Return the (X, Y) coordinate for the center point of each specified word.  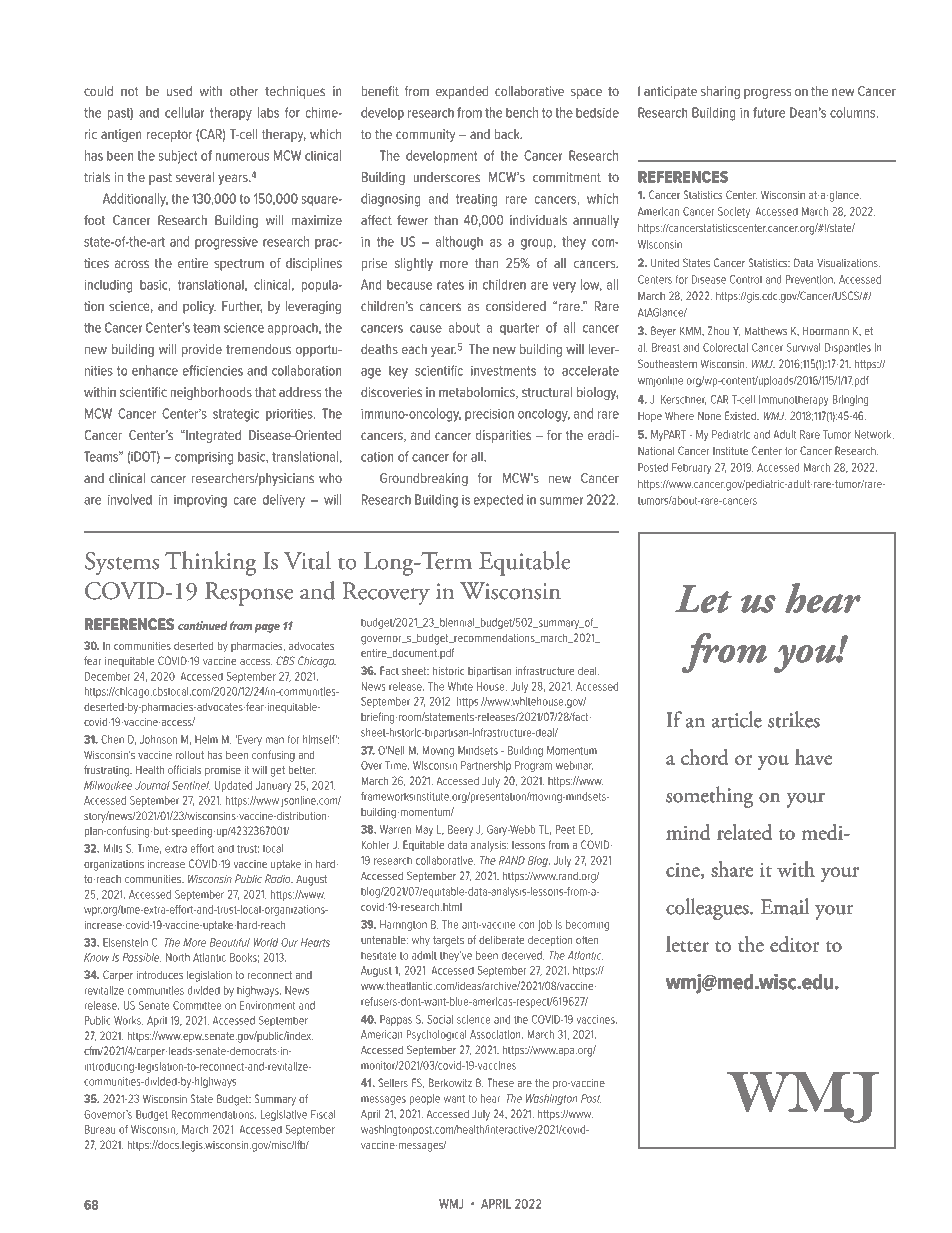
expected (498, 500)
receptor (169, 136)
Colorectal (725, 347)
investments (503, 371)
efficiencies (213, 370)
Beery (460, 830)
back (508, 134)
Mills (113, 848)
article (737, 719)
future (769, 112)
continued (203, 625)
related (744, 832)
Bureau (100, 1129)
